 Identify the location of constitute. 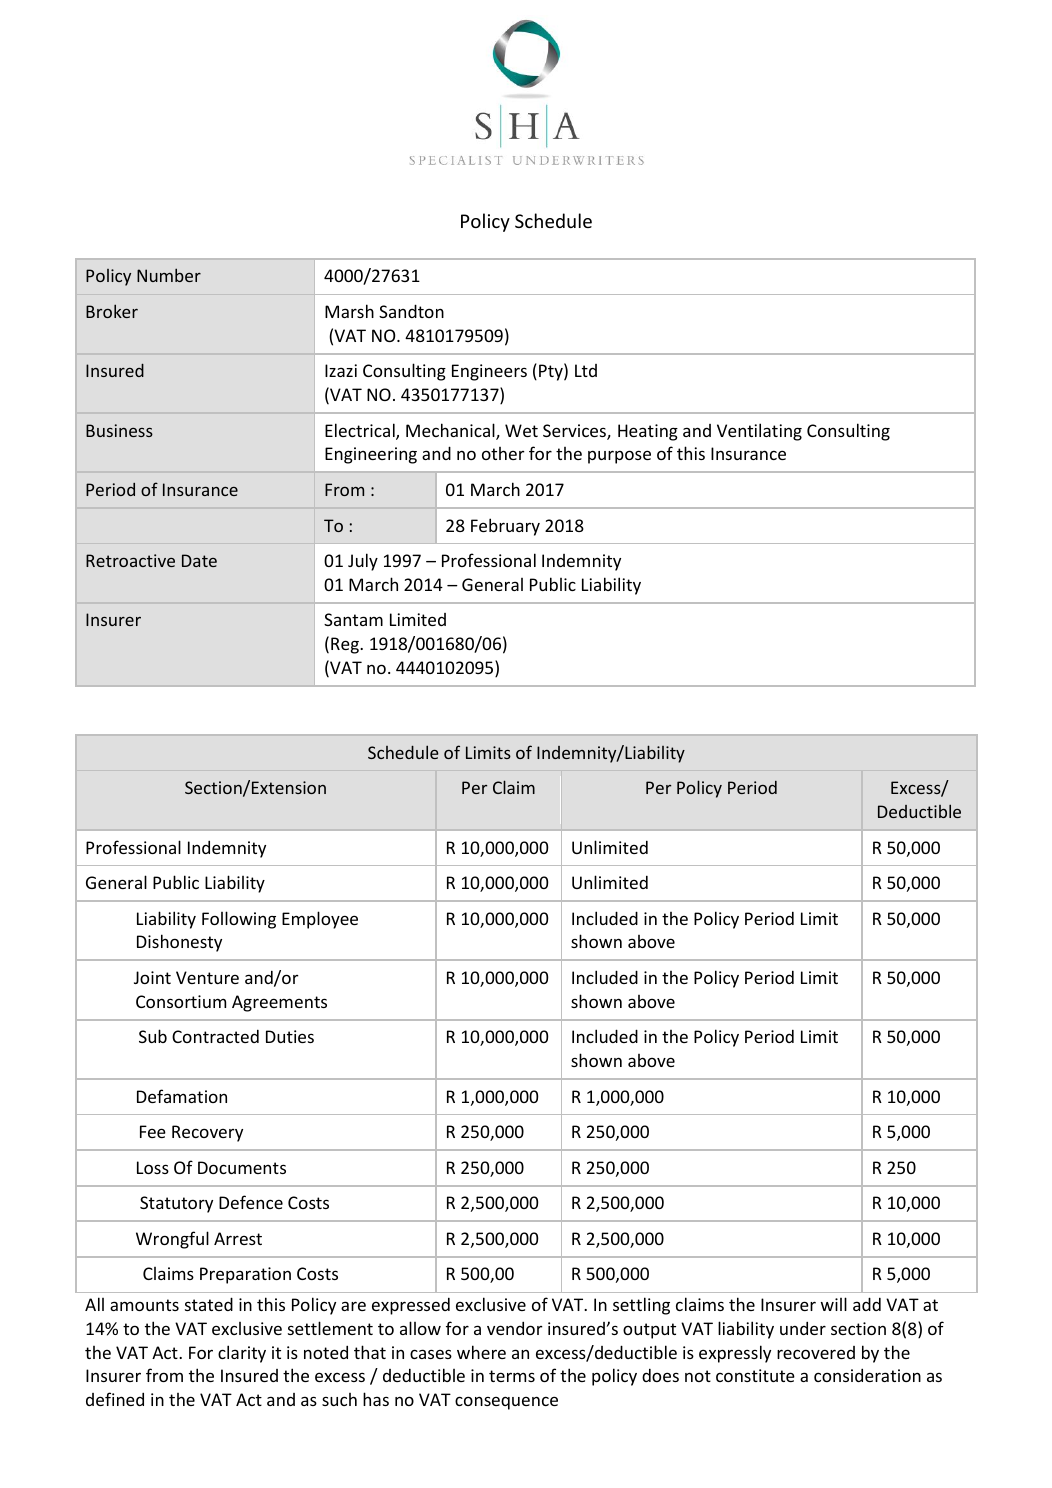
(755, 1375).
